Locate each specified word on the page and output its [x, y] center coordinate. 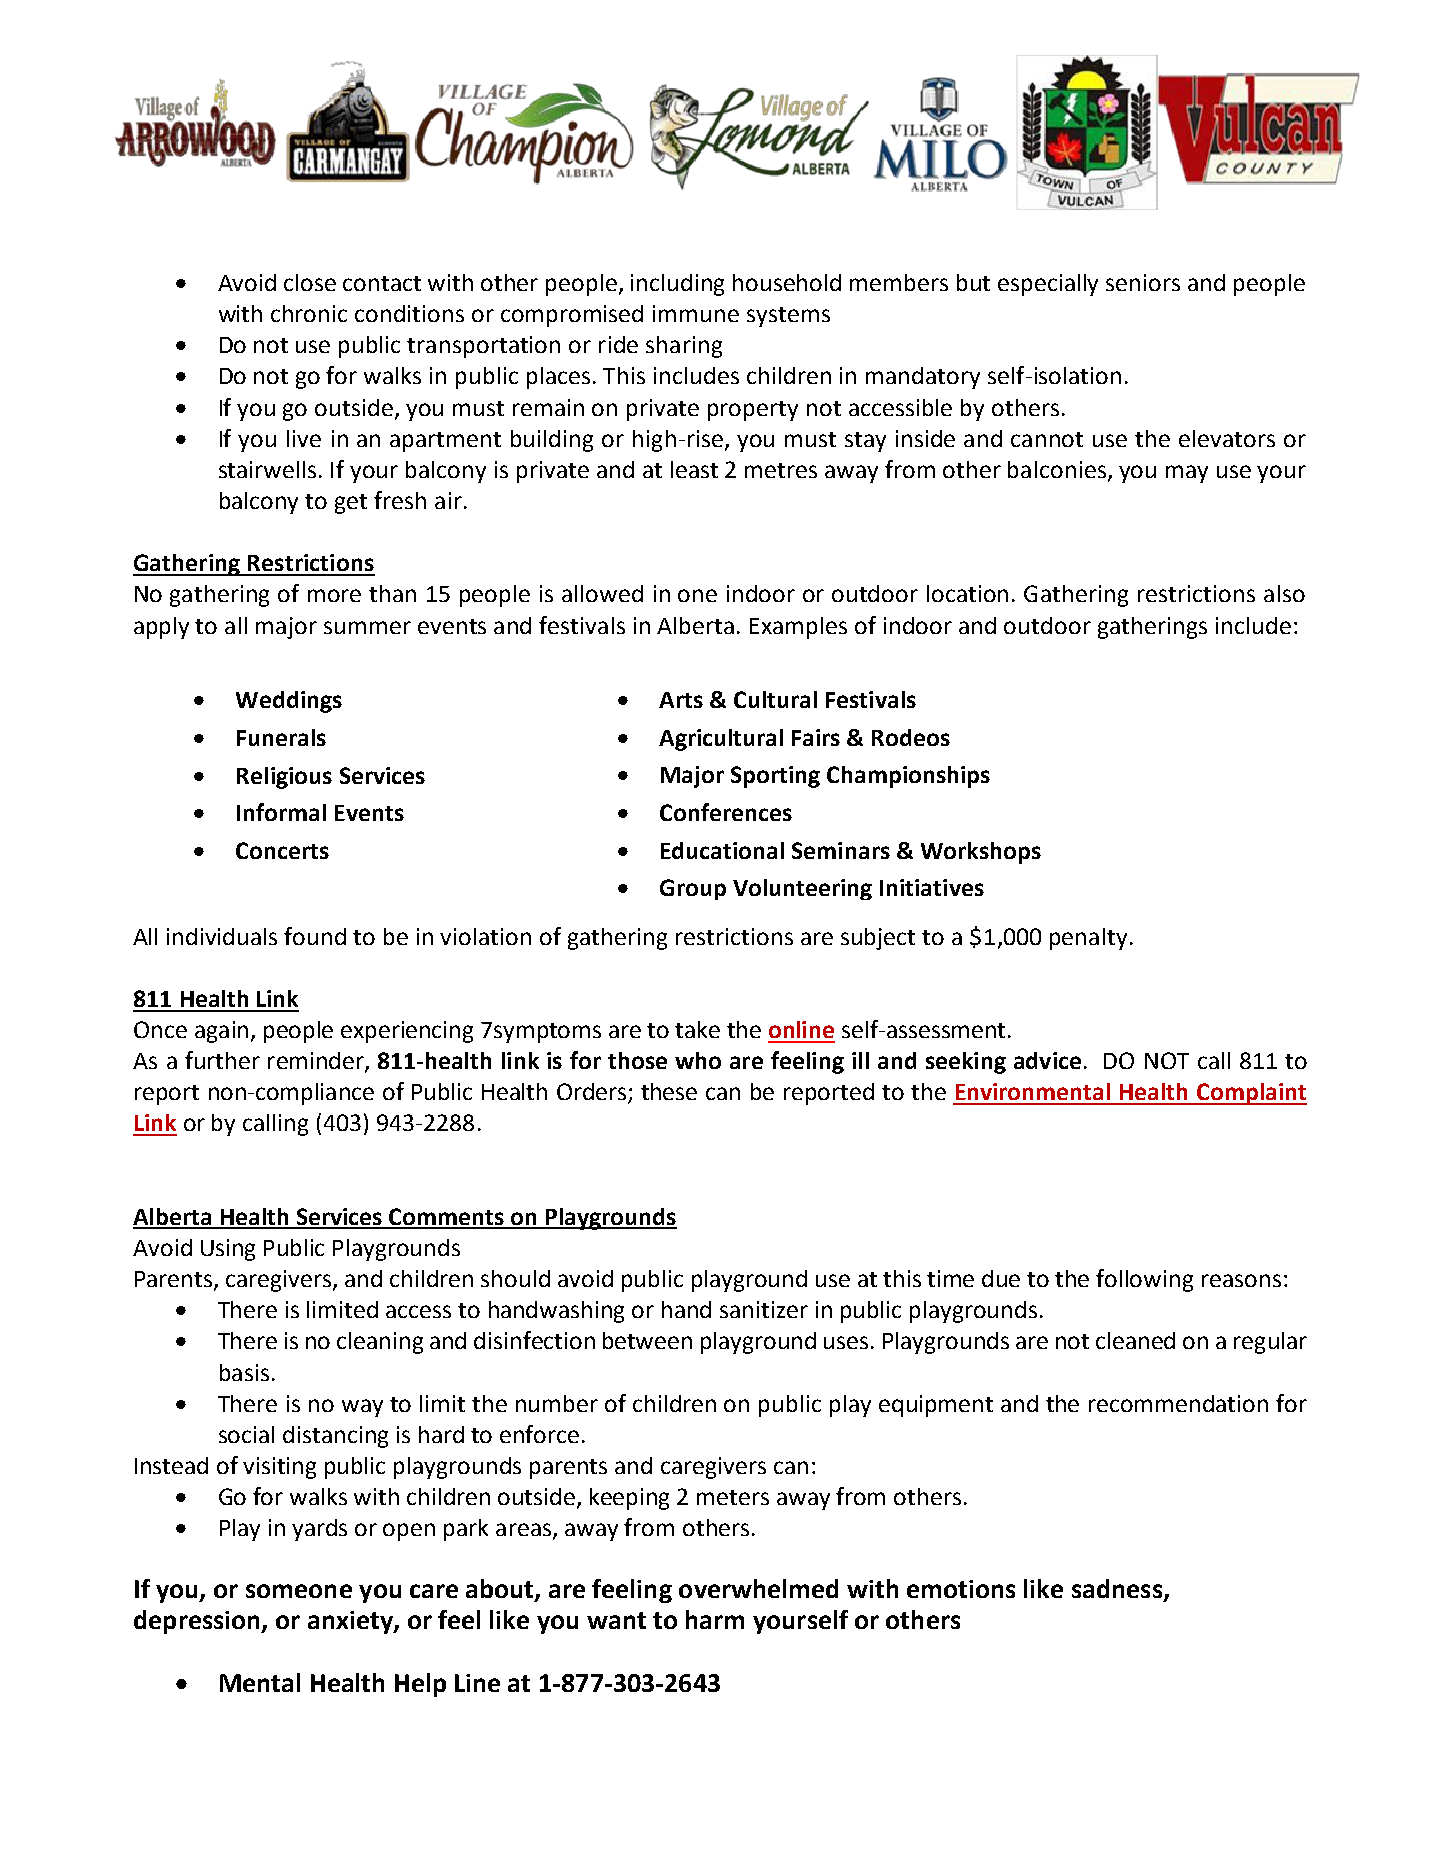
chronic [309, 313]
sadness [1117, 1588]
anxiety [351, 1622]
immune [696, 313]
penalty [1088, 939]
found [315, 936]
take [697, 1029]
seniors [1143, 282]
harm [715, 1619]
